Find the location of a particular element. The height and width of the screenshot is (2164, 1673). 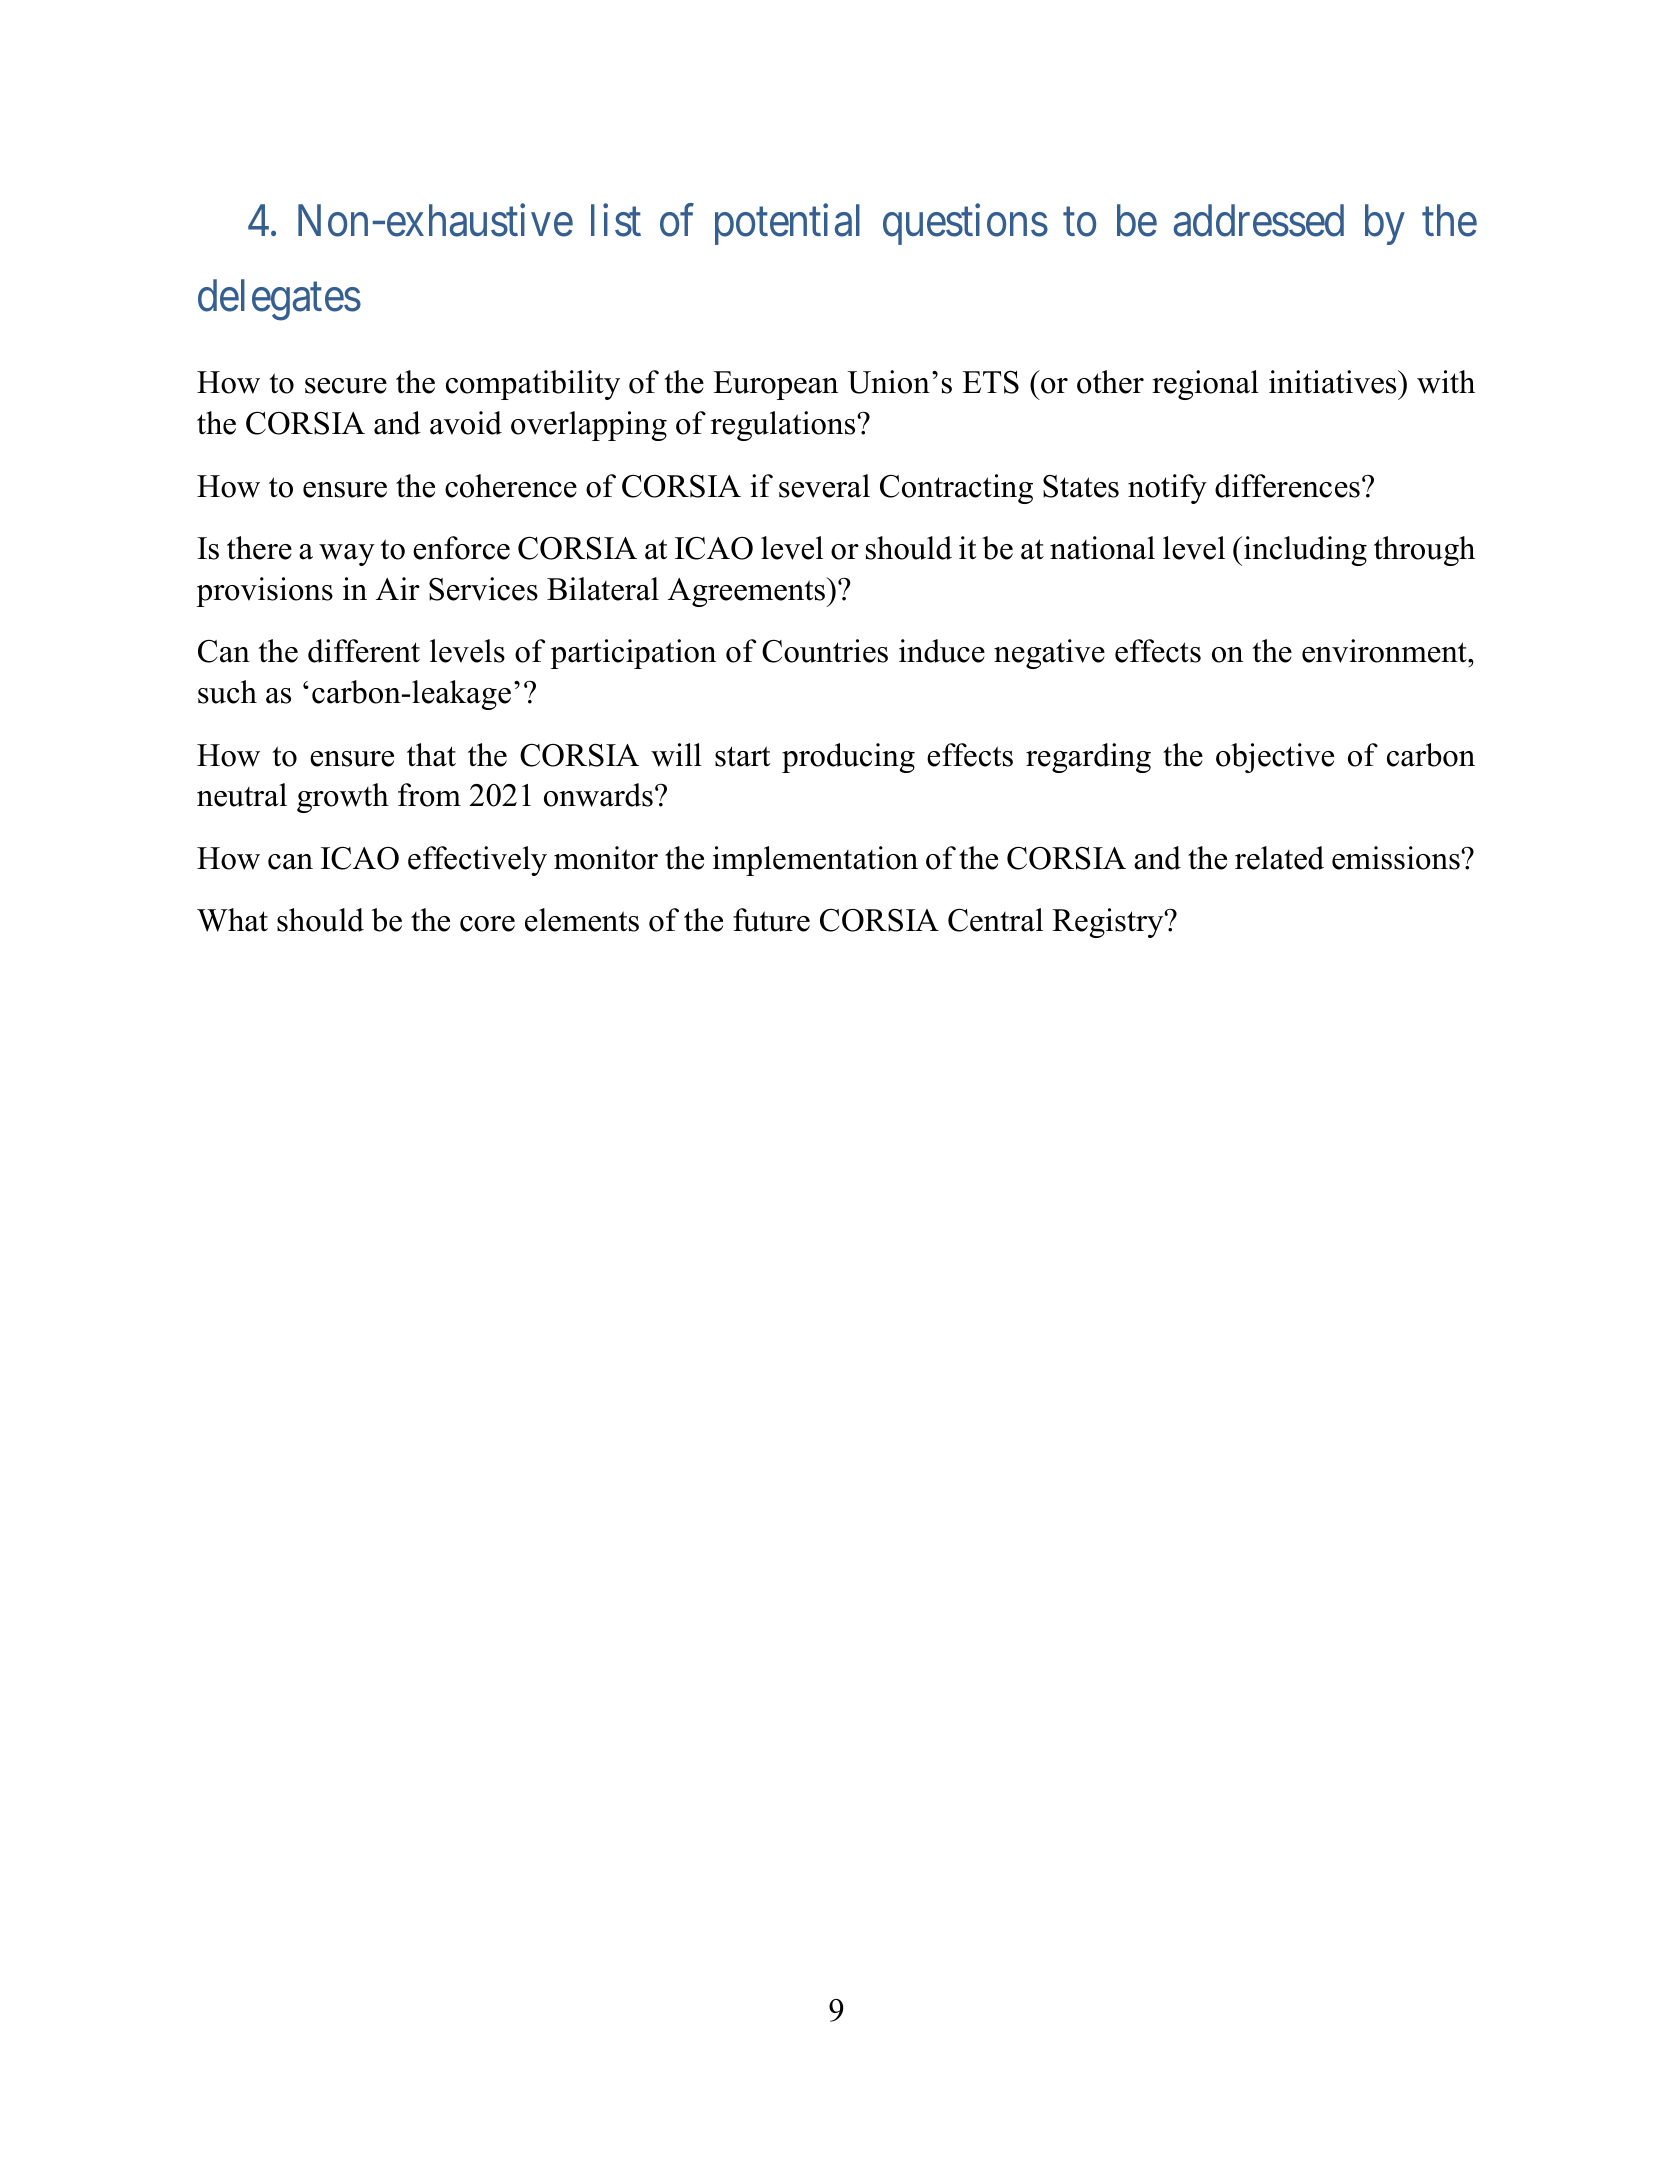

potential is located at coordinates (787, 224).
